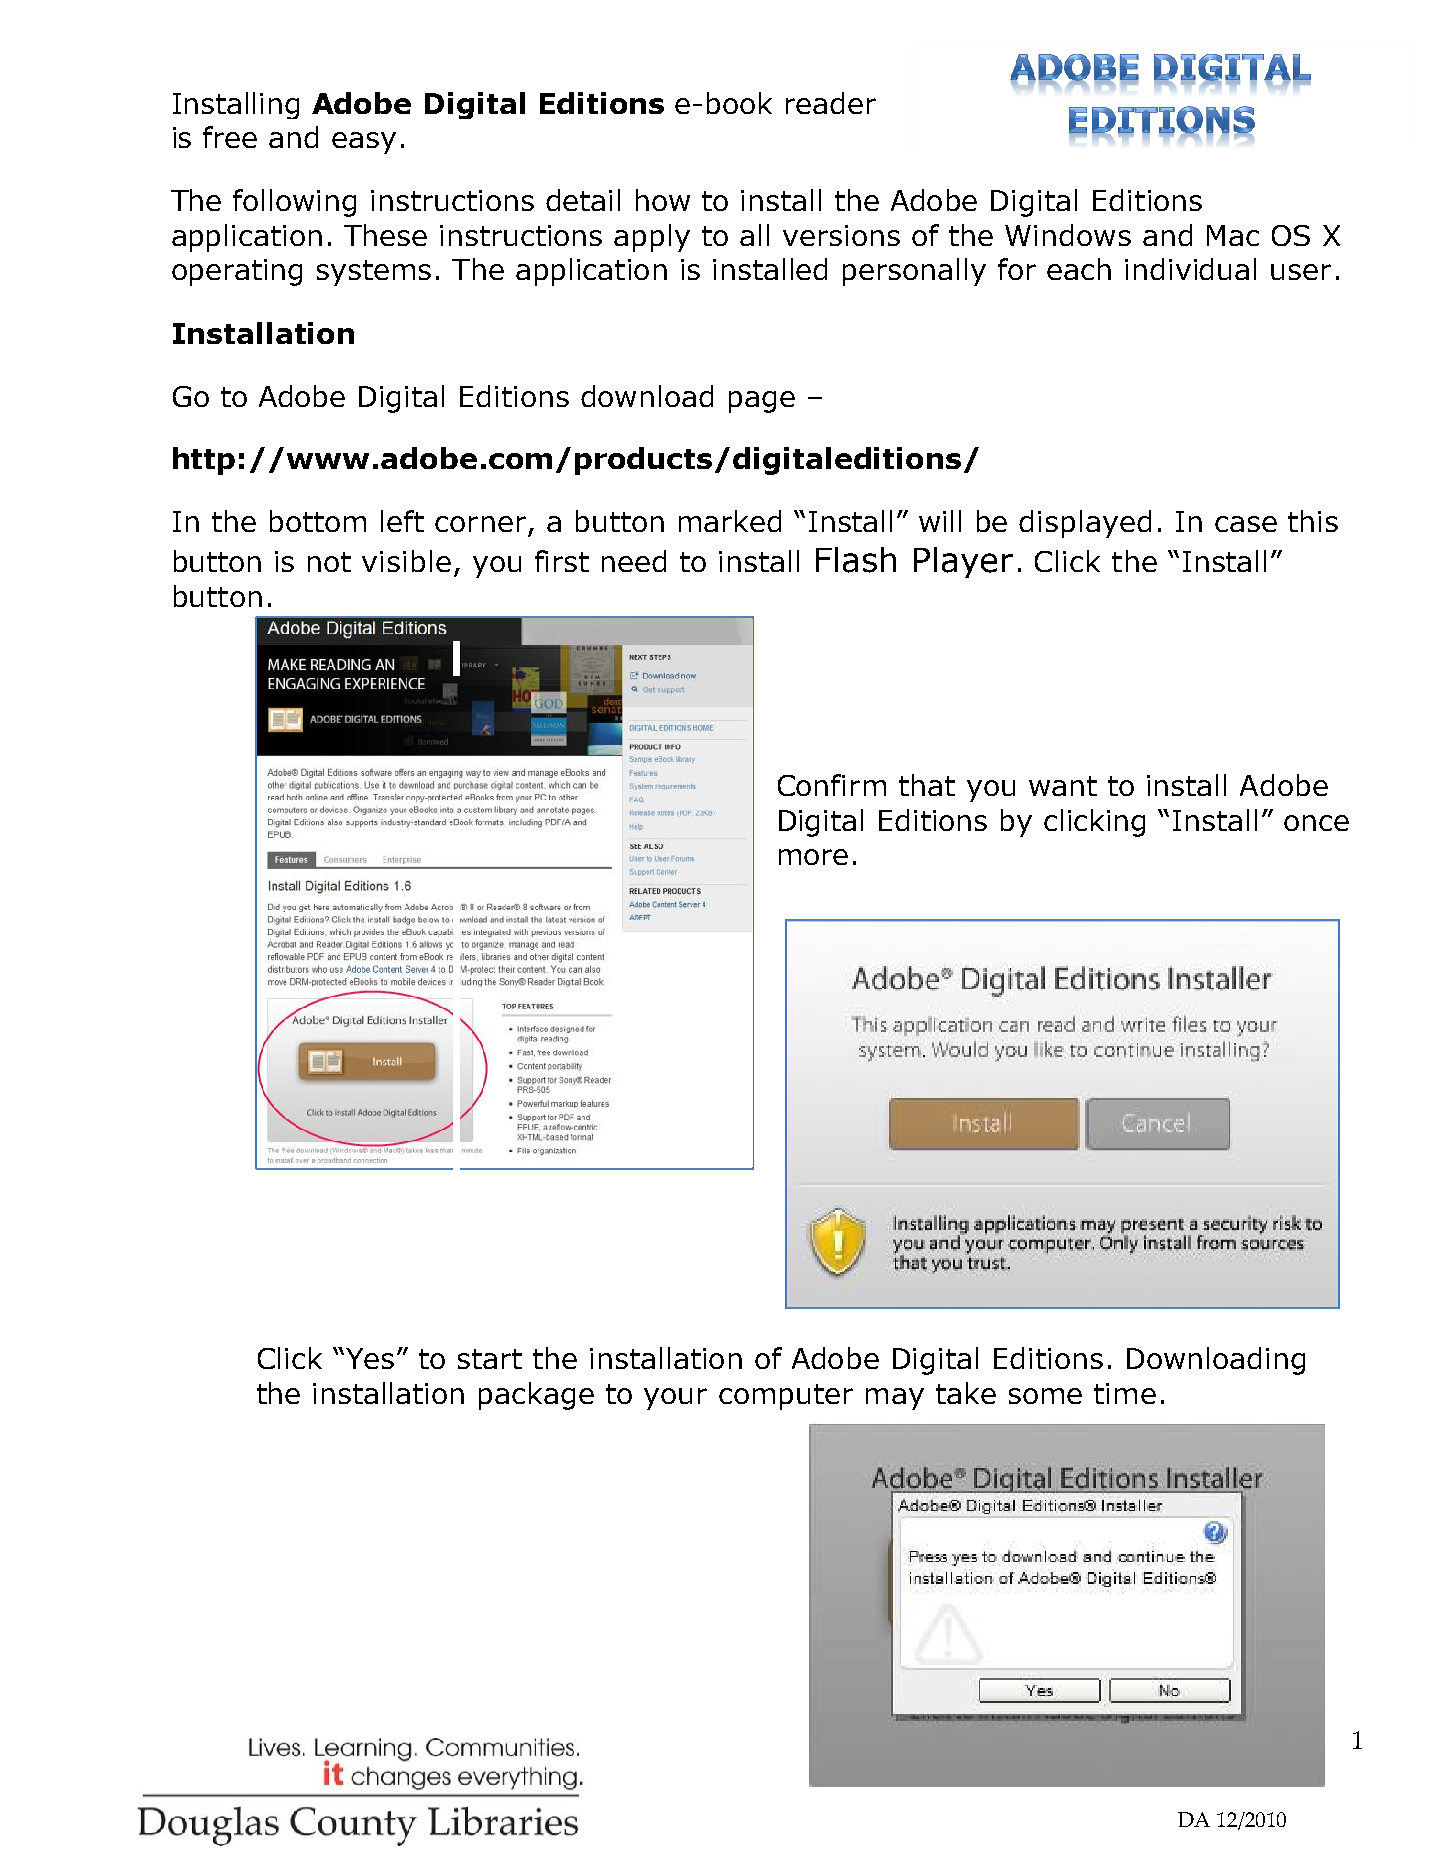 This screenshot has width=1449, height=1876. Describe the element at coordinates (831, 103) in the screenshot. I see `reader` at that location.
